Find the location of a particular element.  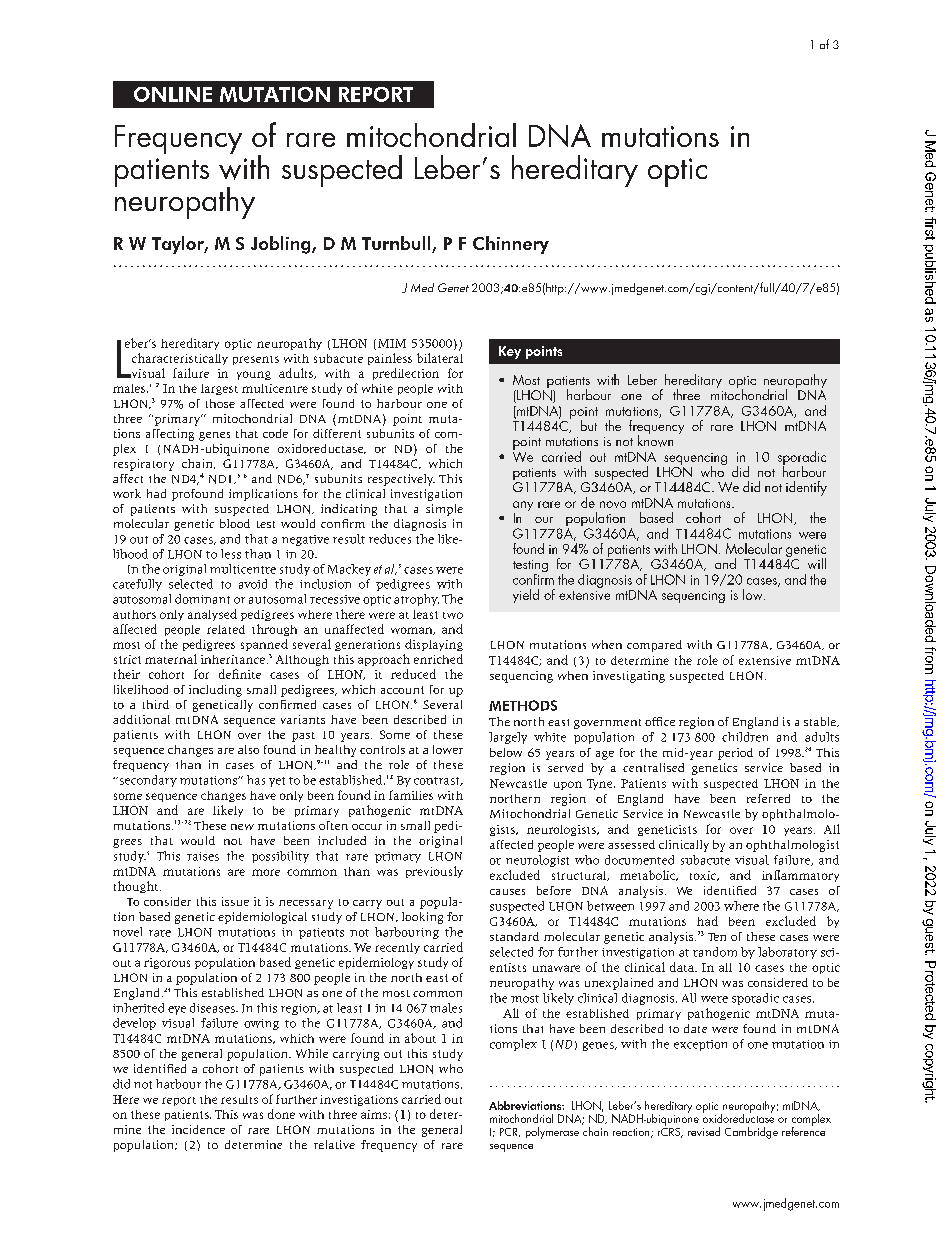

ONLINE is located at coordinates (173, 94).
